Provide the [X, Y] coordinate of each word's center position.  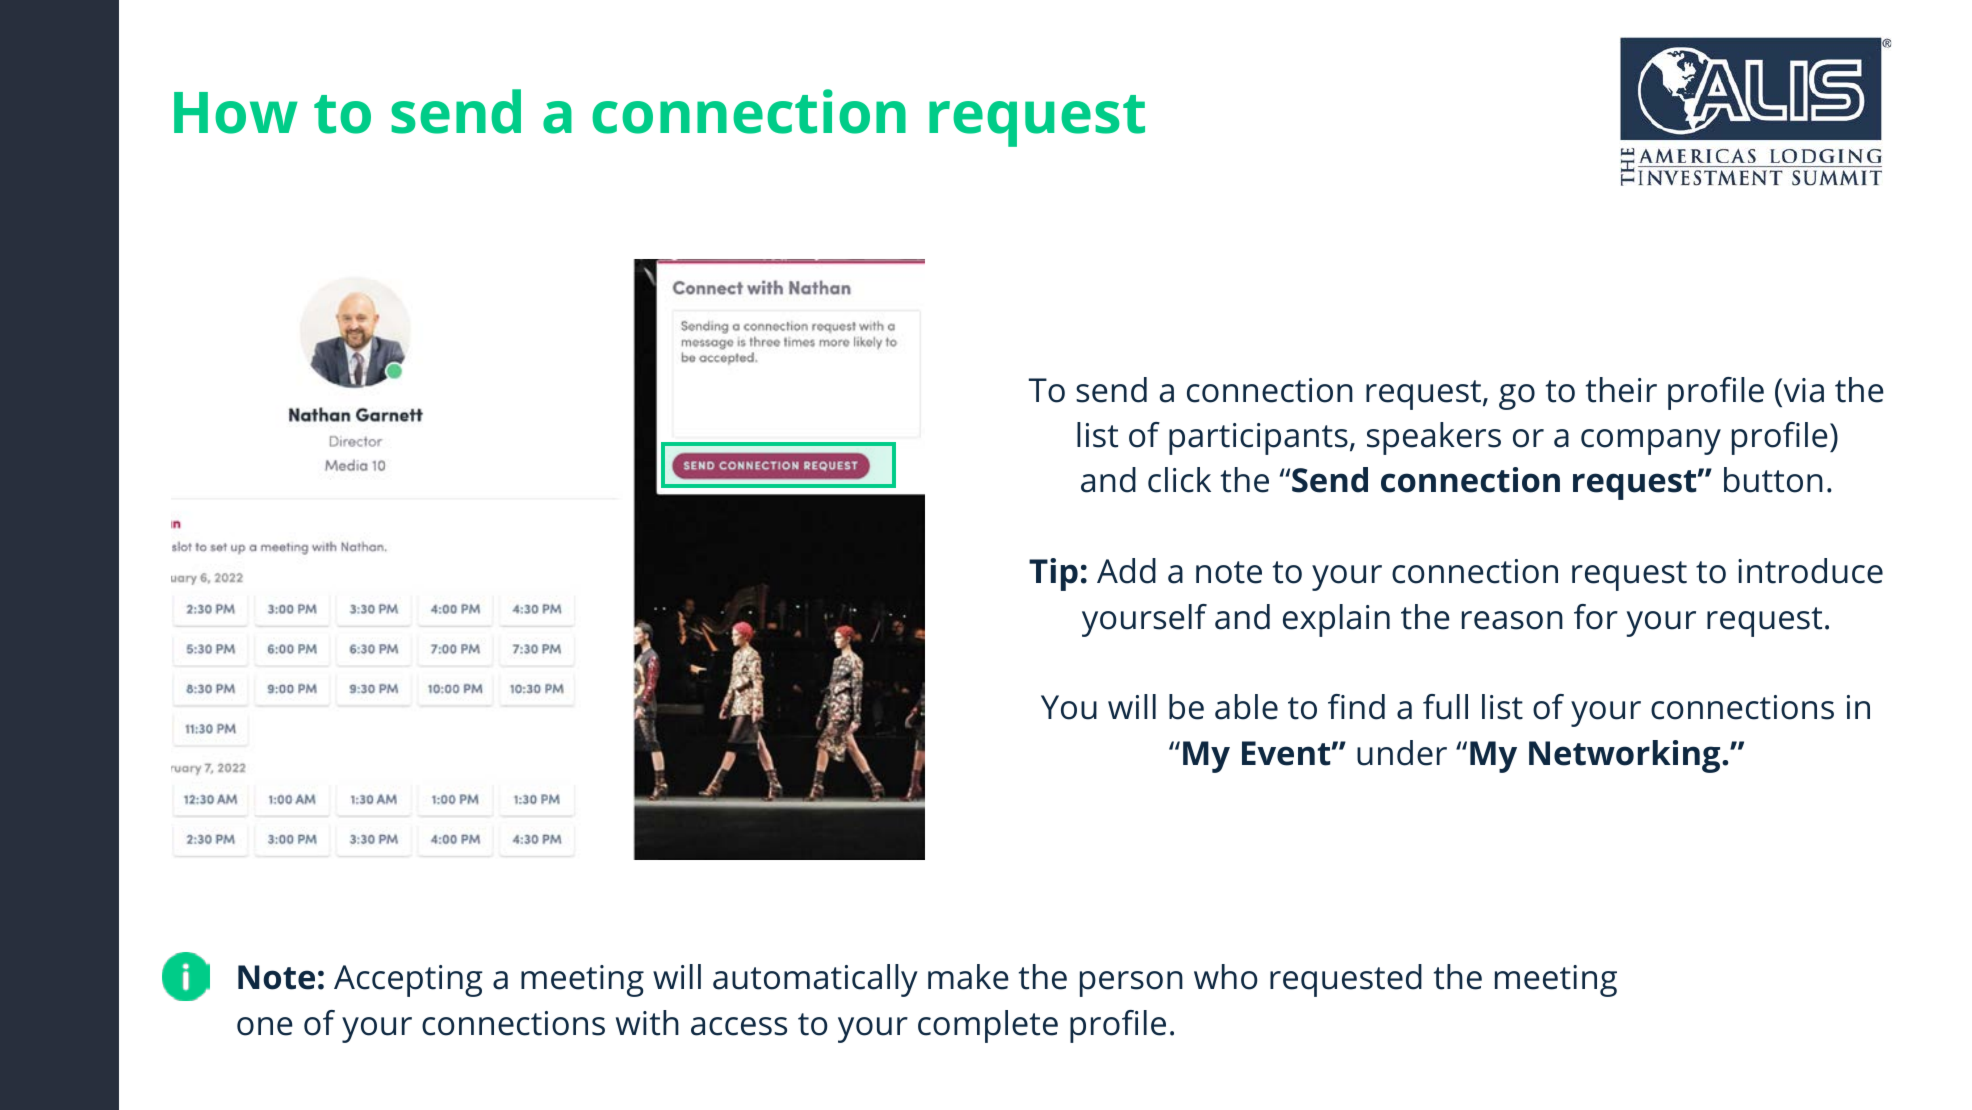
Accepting [408, 981]
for [1596, 617]
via [1802, 390]
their [1621, 390]
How [236, 113]
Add [1126, 571]
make [968, 977]
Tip [1053, 574]
